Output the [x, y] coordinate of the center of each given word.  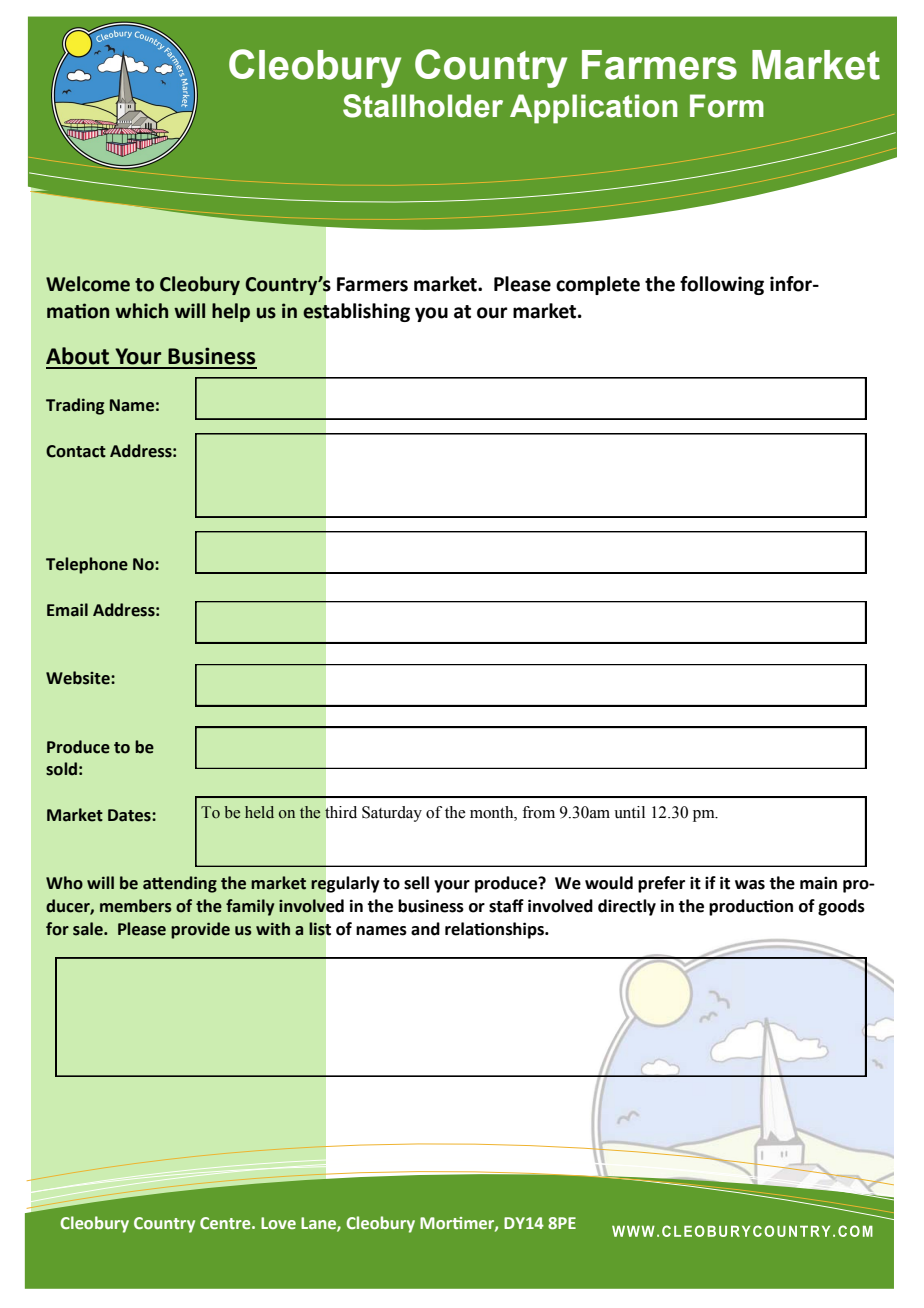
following [722, 285]
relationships [495, 930]
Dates [130, 815]
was [750, 885]
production [751, 907]
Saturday [392, 814]
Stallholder [423, 106]
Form [727, 106]
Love [278, 1223]
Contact [76, 451]
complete [598, 285]
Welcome [88, 284]
